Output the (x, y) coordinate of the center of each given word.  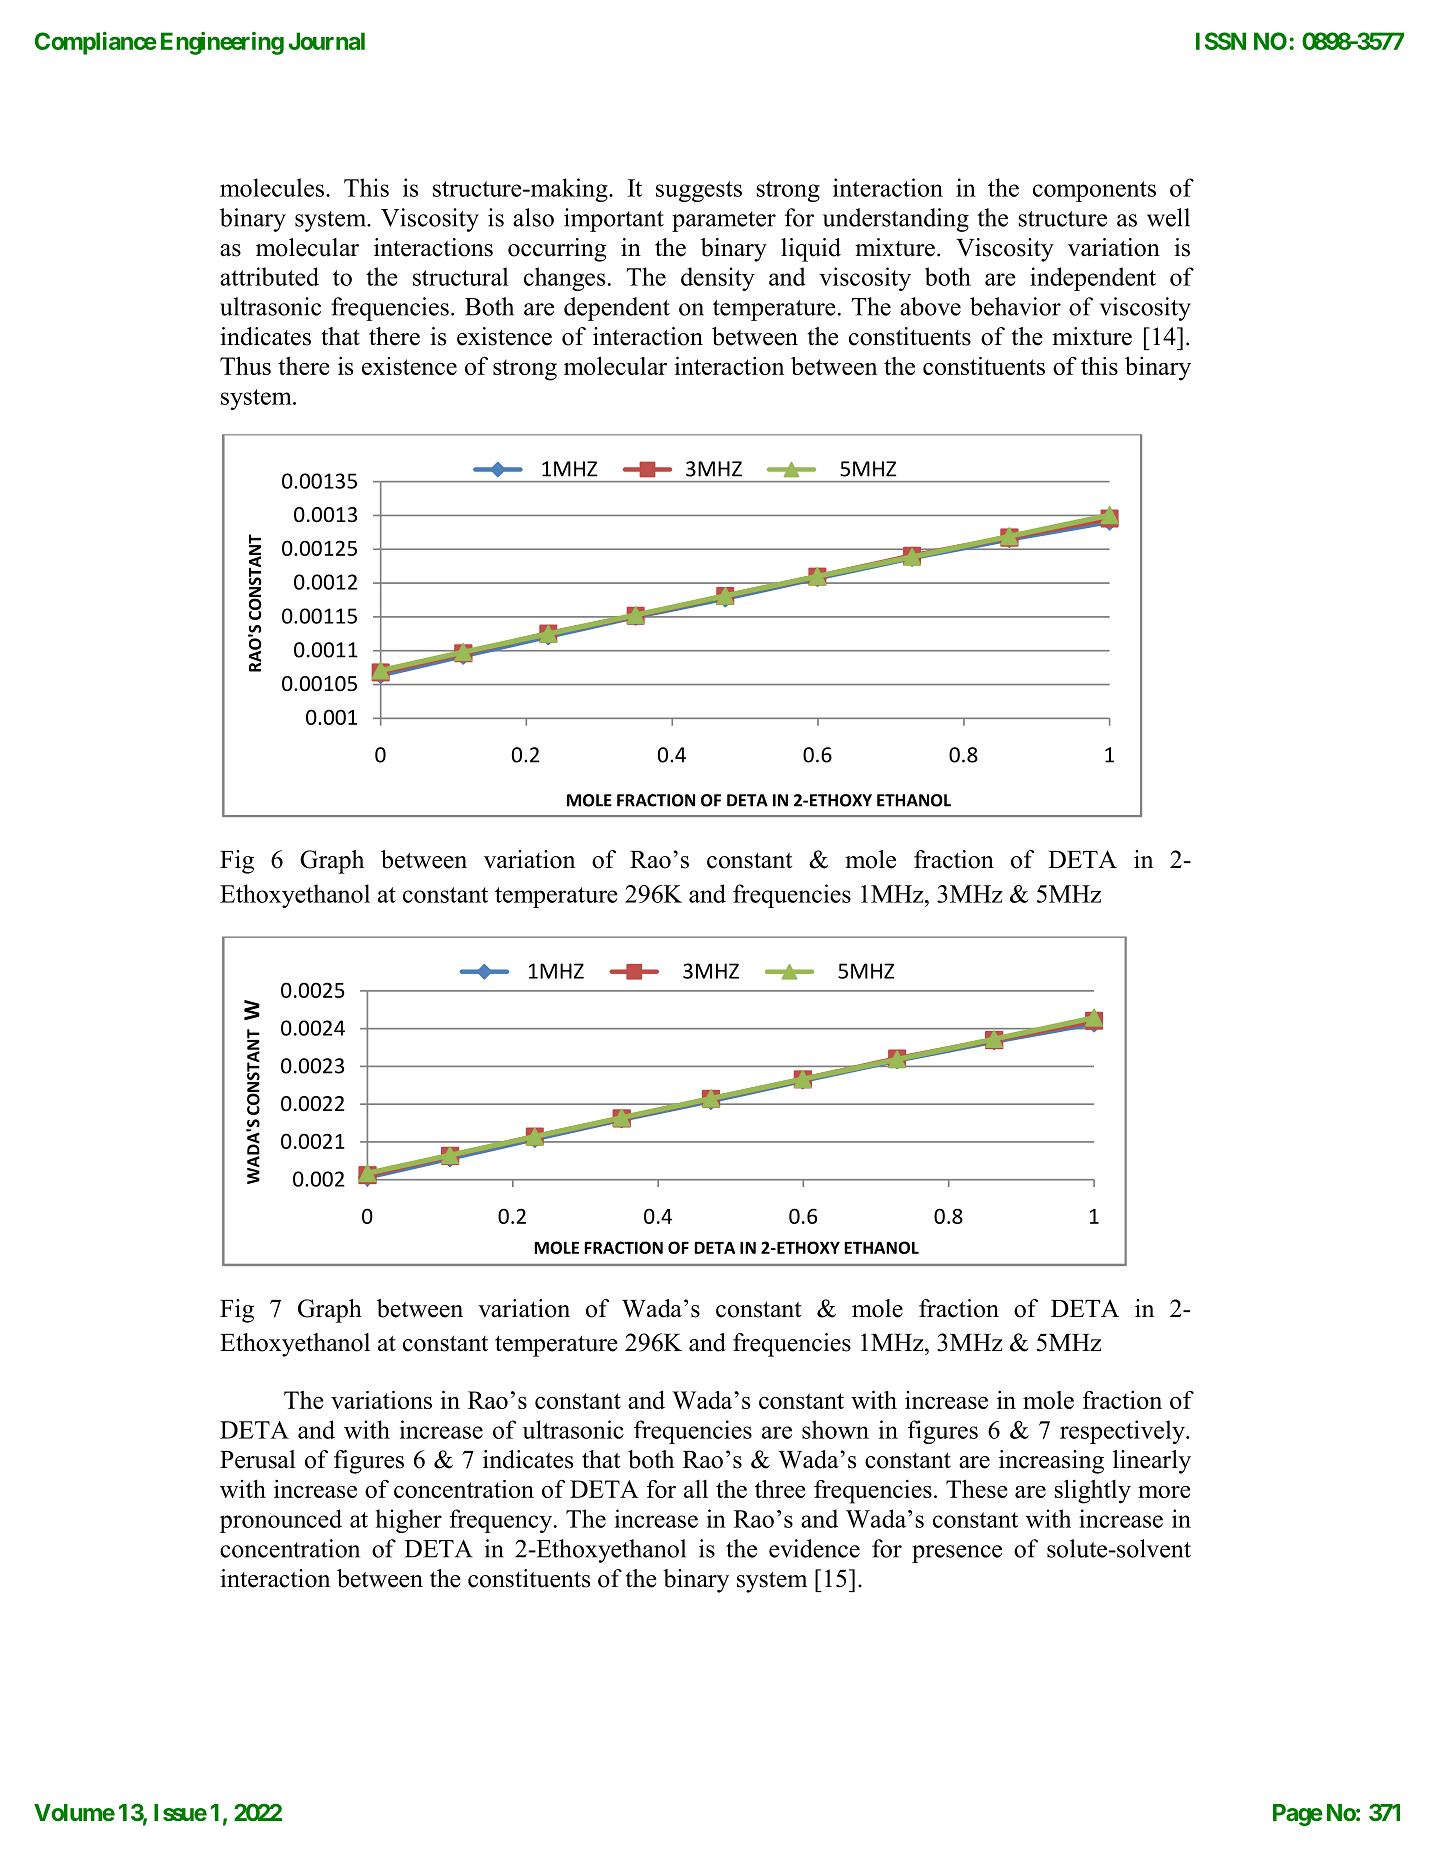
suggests (699, 191)
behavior (1015, 306)
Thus (245, 365)
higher (409, 1521)
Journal (327, 41)
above (930, 306)
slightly (1093, 1491)
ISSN (1221, 41)
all (696, 1489)
